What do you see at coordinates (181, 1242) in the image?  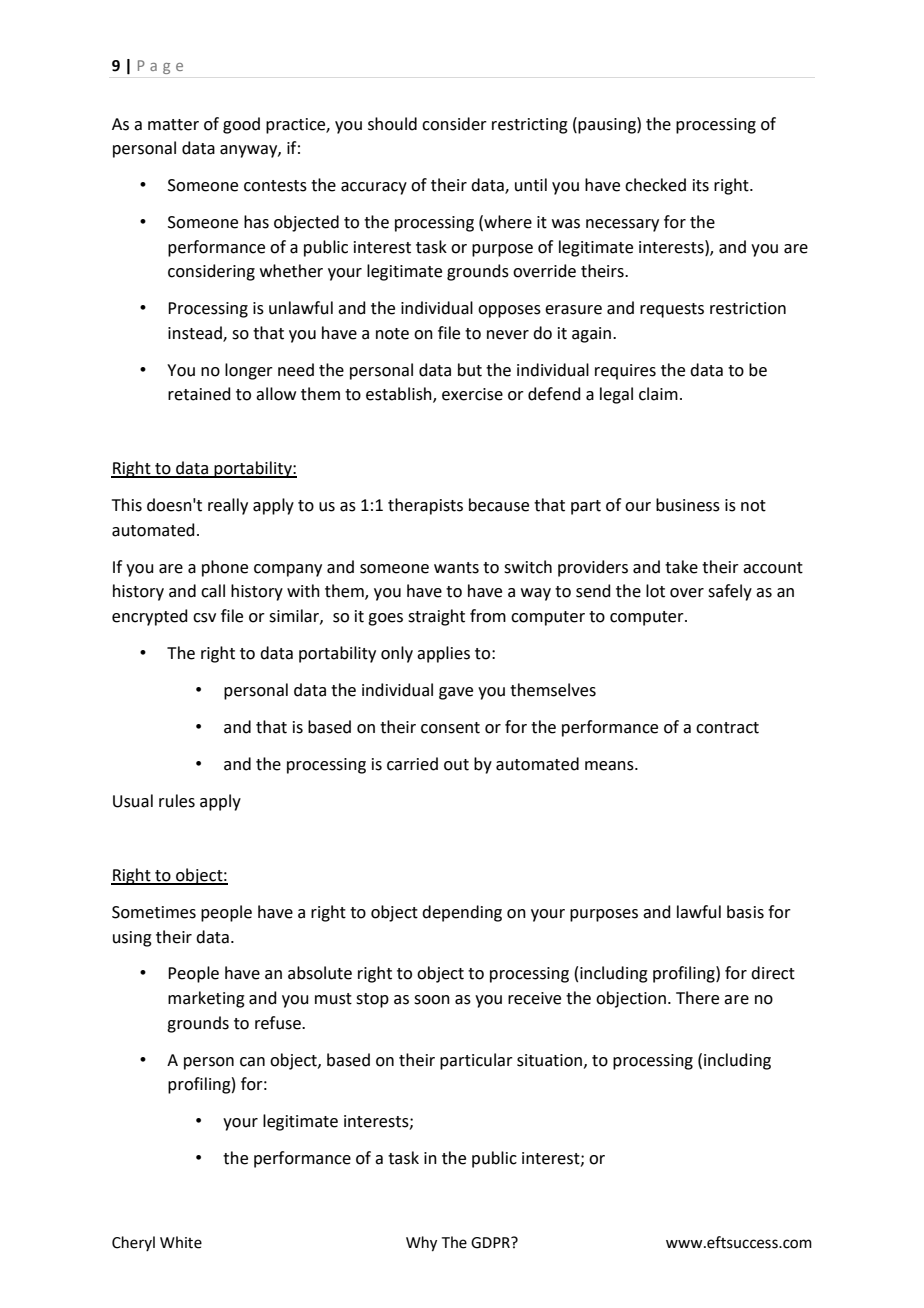 I see `White` at bounding box center [181, 1242].
